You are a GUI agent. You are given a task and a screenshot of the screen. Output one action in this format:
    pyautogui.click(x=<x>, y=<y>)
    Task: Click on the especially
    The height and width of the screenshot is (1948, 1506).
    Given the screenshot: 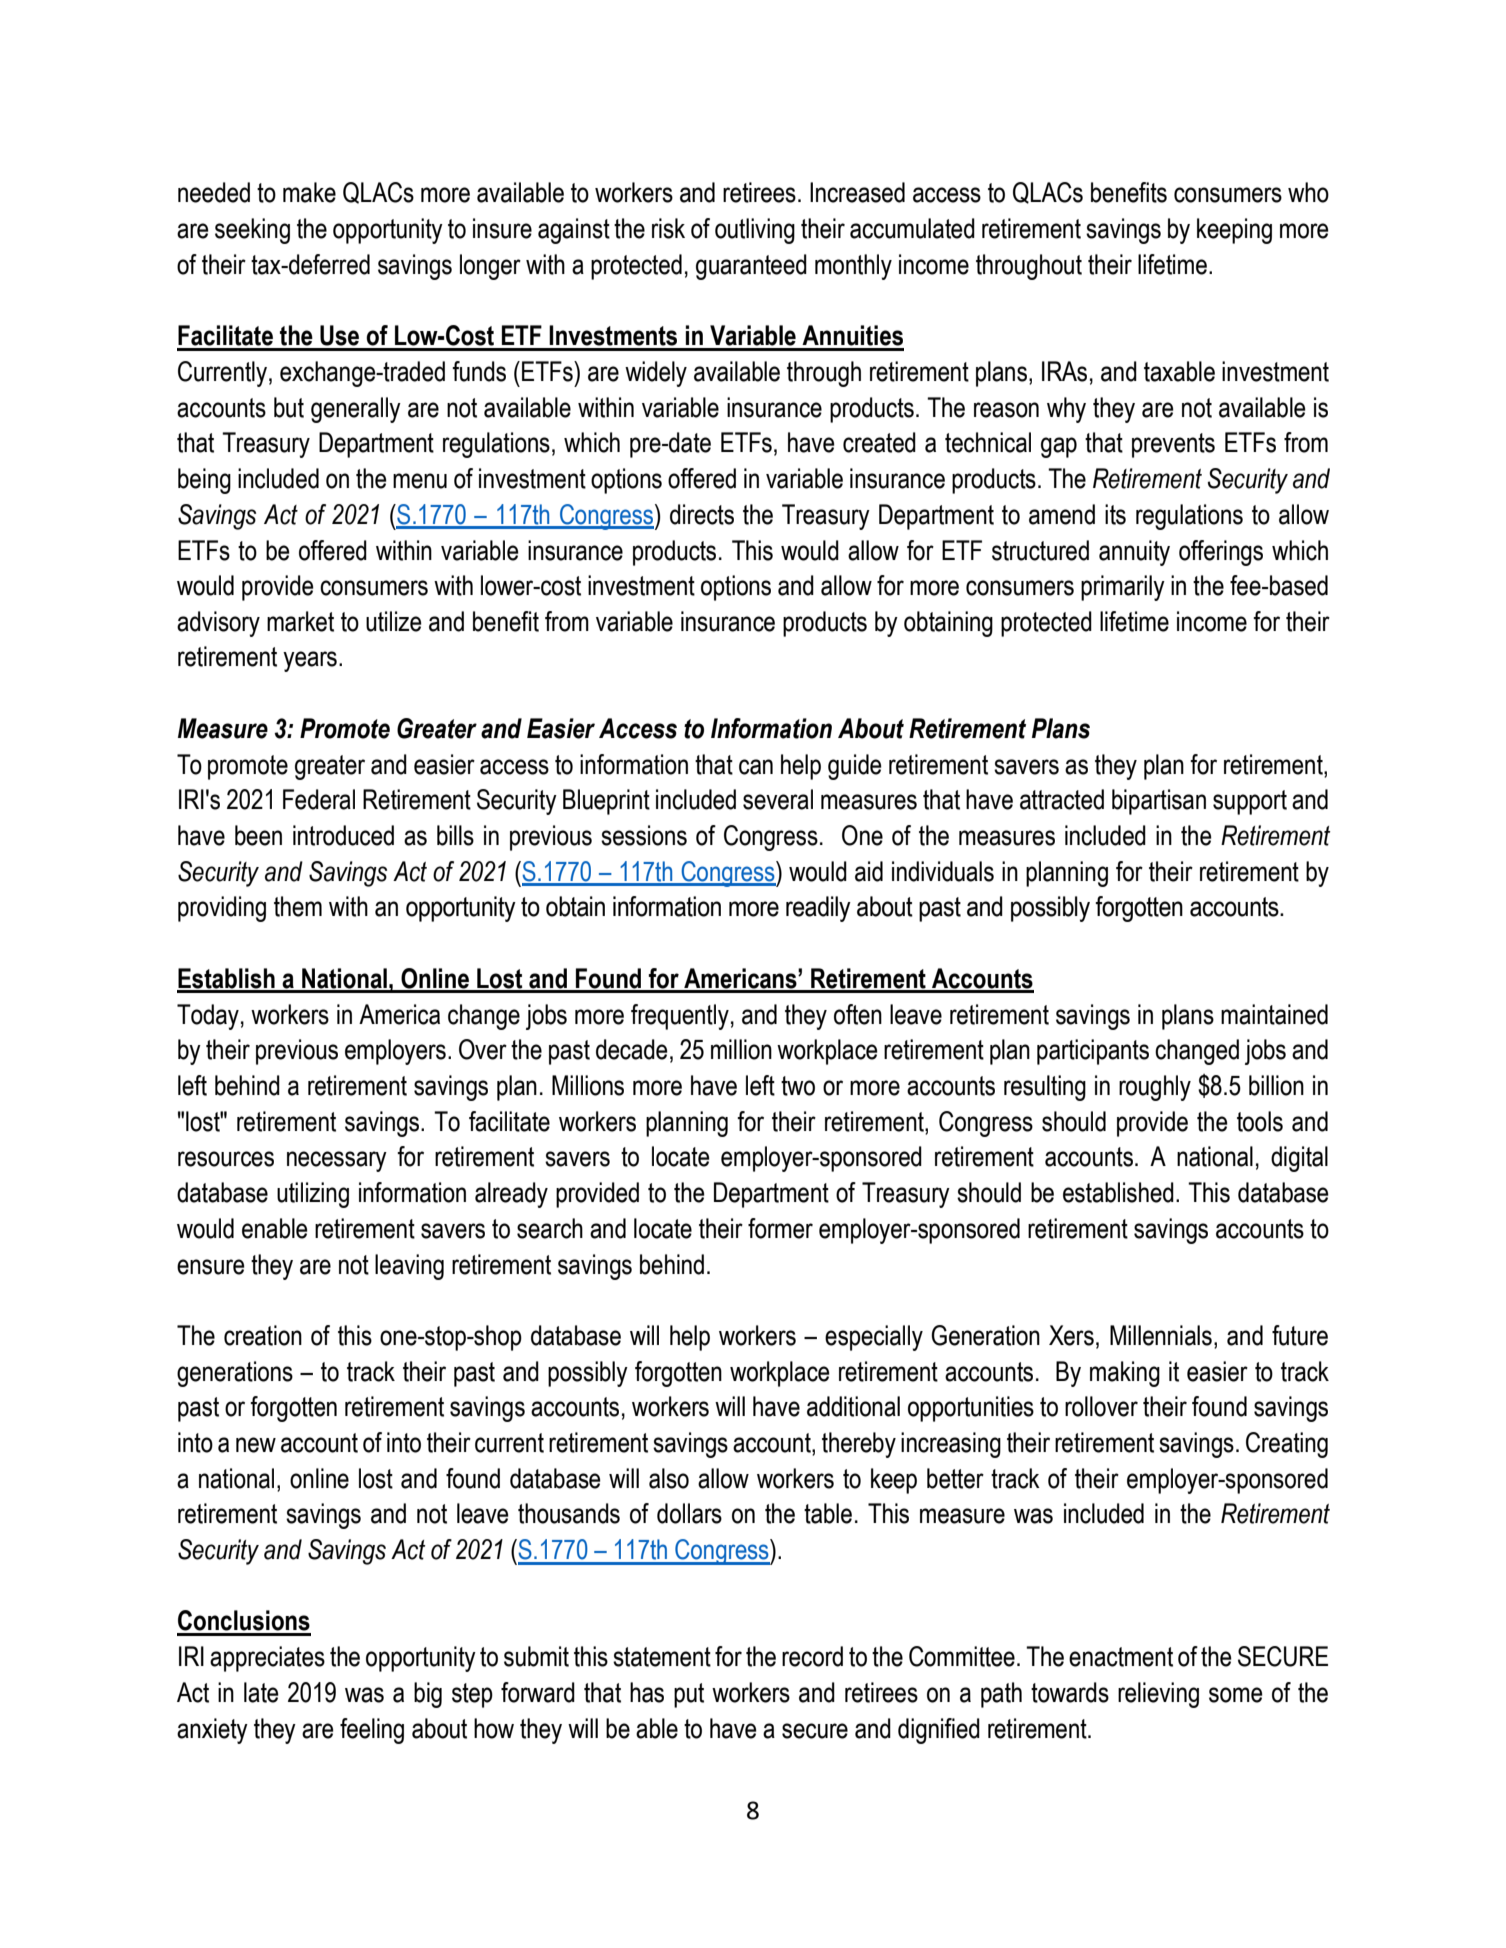 What is the action you would take?
    pyautogui.click(x=874, y=1338)
